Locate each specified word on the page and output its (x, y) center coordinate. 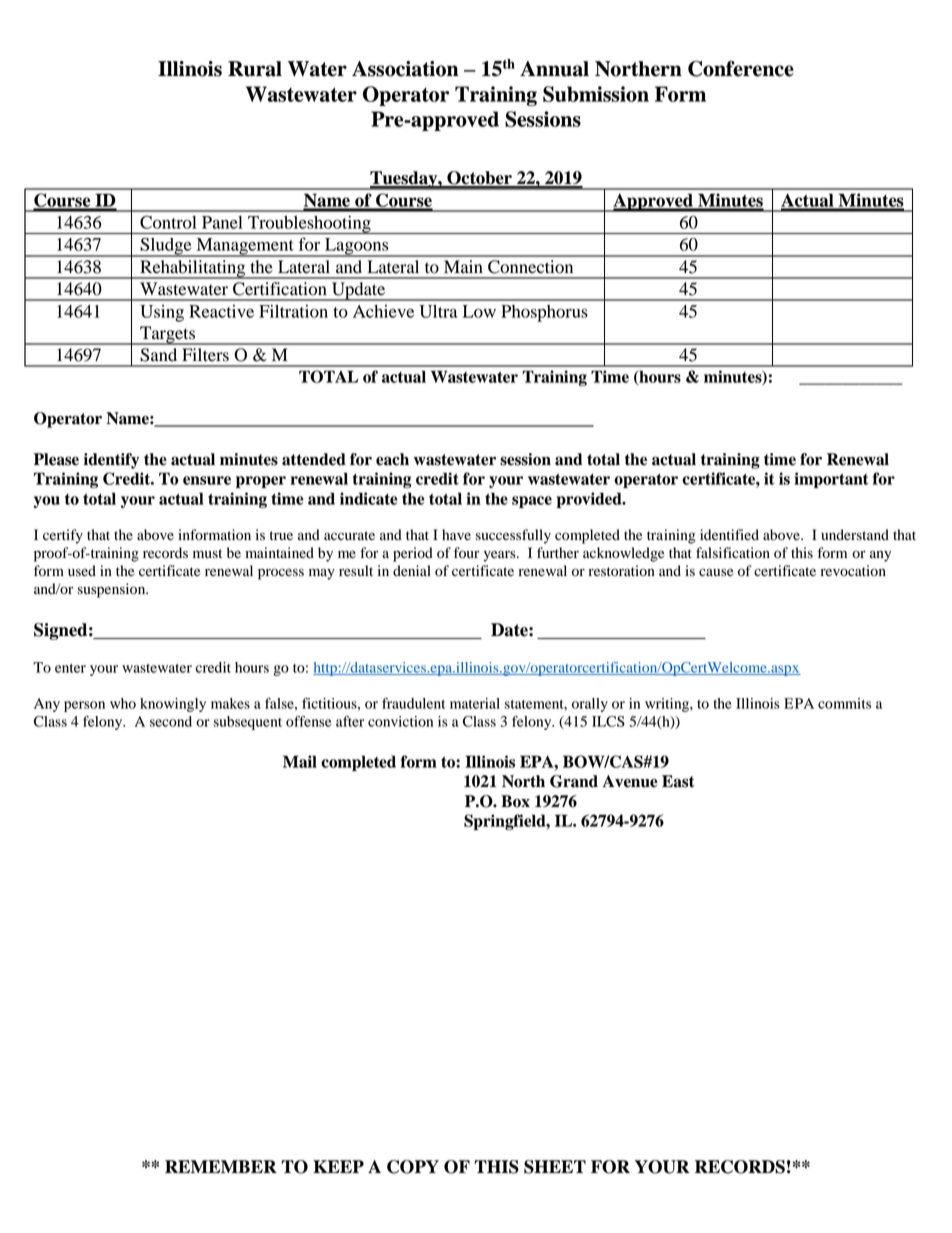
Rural (255, 69)
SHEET (555, 1167)
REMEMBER (221, 1166)
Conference (741, 68)
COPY (413, 1167)
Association (405, 69)
